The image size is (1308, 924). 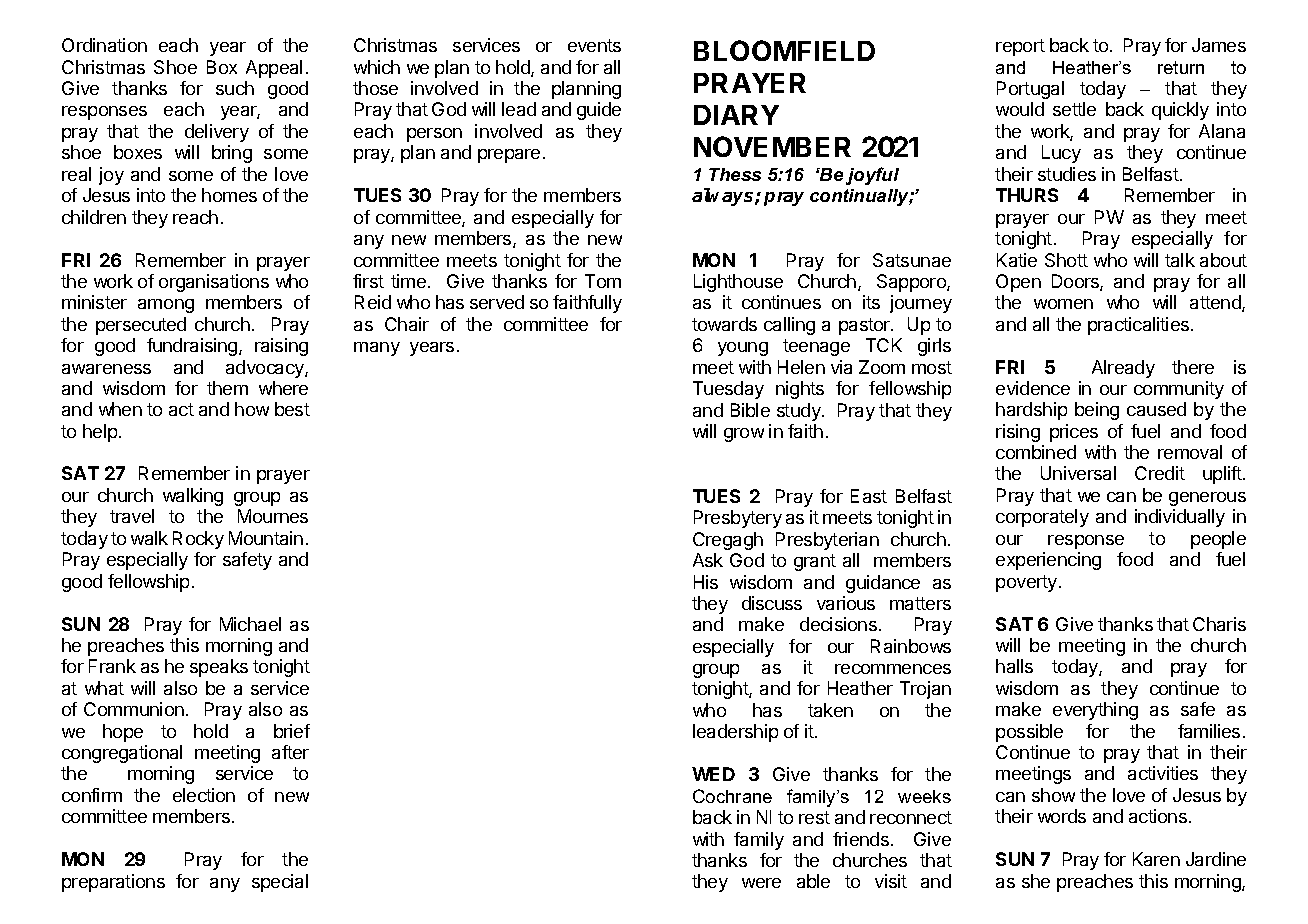 I want to click on towards, so click(x=724, y=324).
